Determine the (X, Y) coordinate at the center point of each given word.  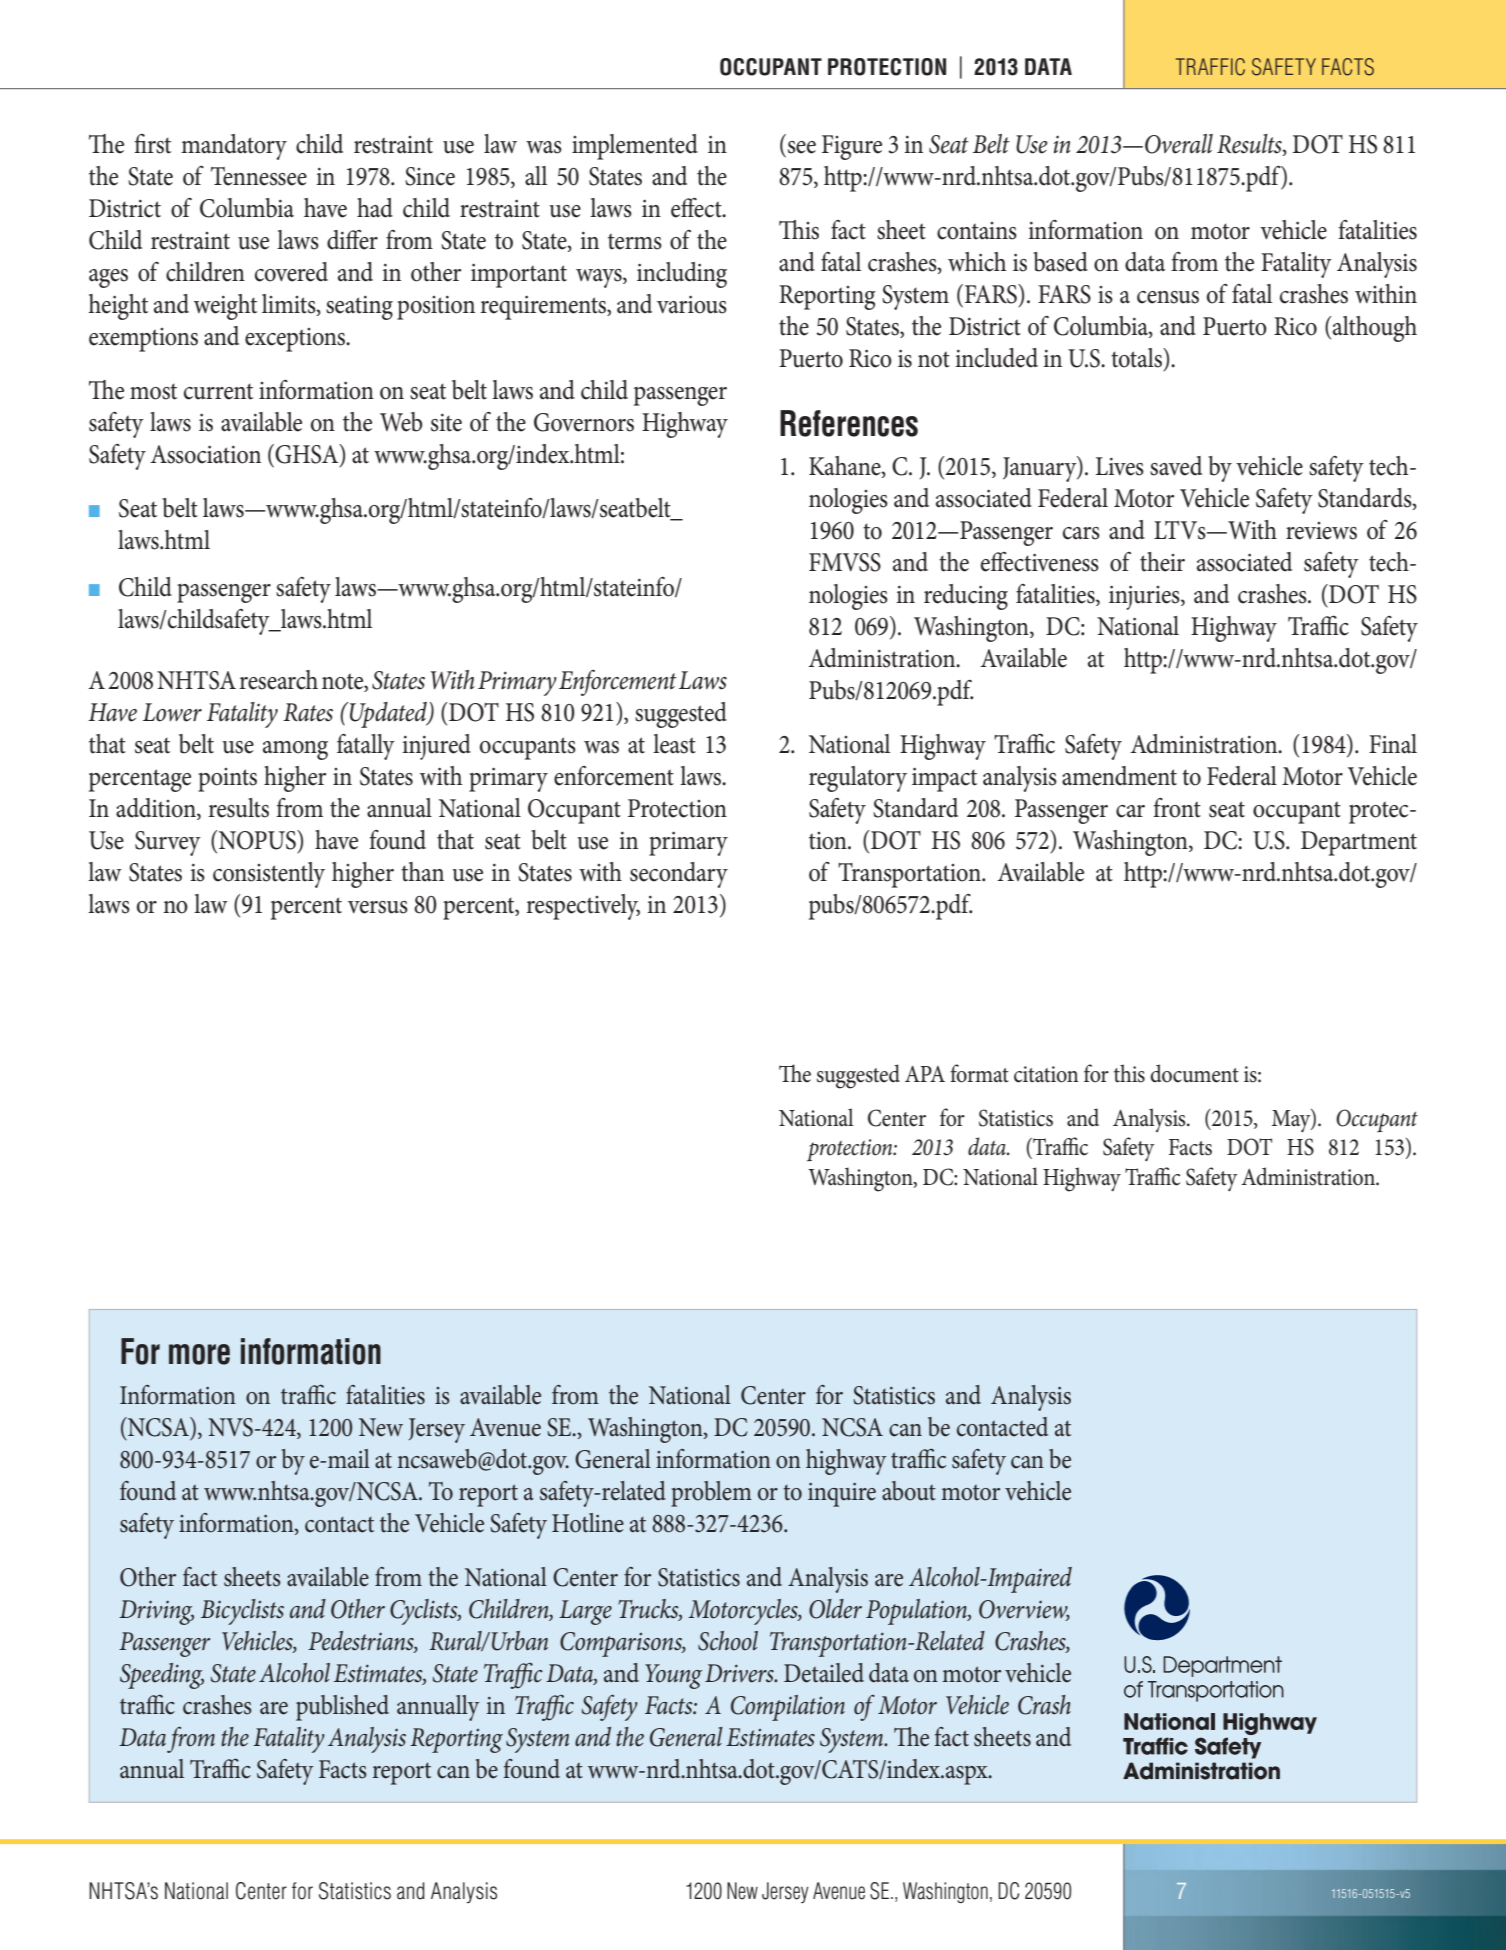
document (1194, 1073)
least (674, 744)
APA (925, 1074)
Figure (852, 147)
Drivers (740, 1673)
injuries (1145, 597)
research (278, 680)
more (199, 1354)
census (1168, 297)
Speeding (162, 1676)
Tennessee (259, 176)
